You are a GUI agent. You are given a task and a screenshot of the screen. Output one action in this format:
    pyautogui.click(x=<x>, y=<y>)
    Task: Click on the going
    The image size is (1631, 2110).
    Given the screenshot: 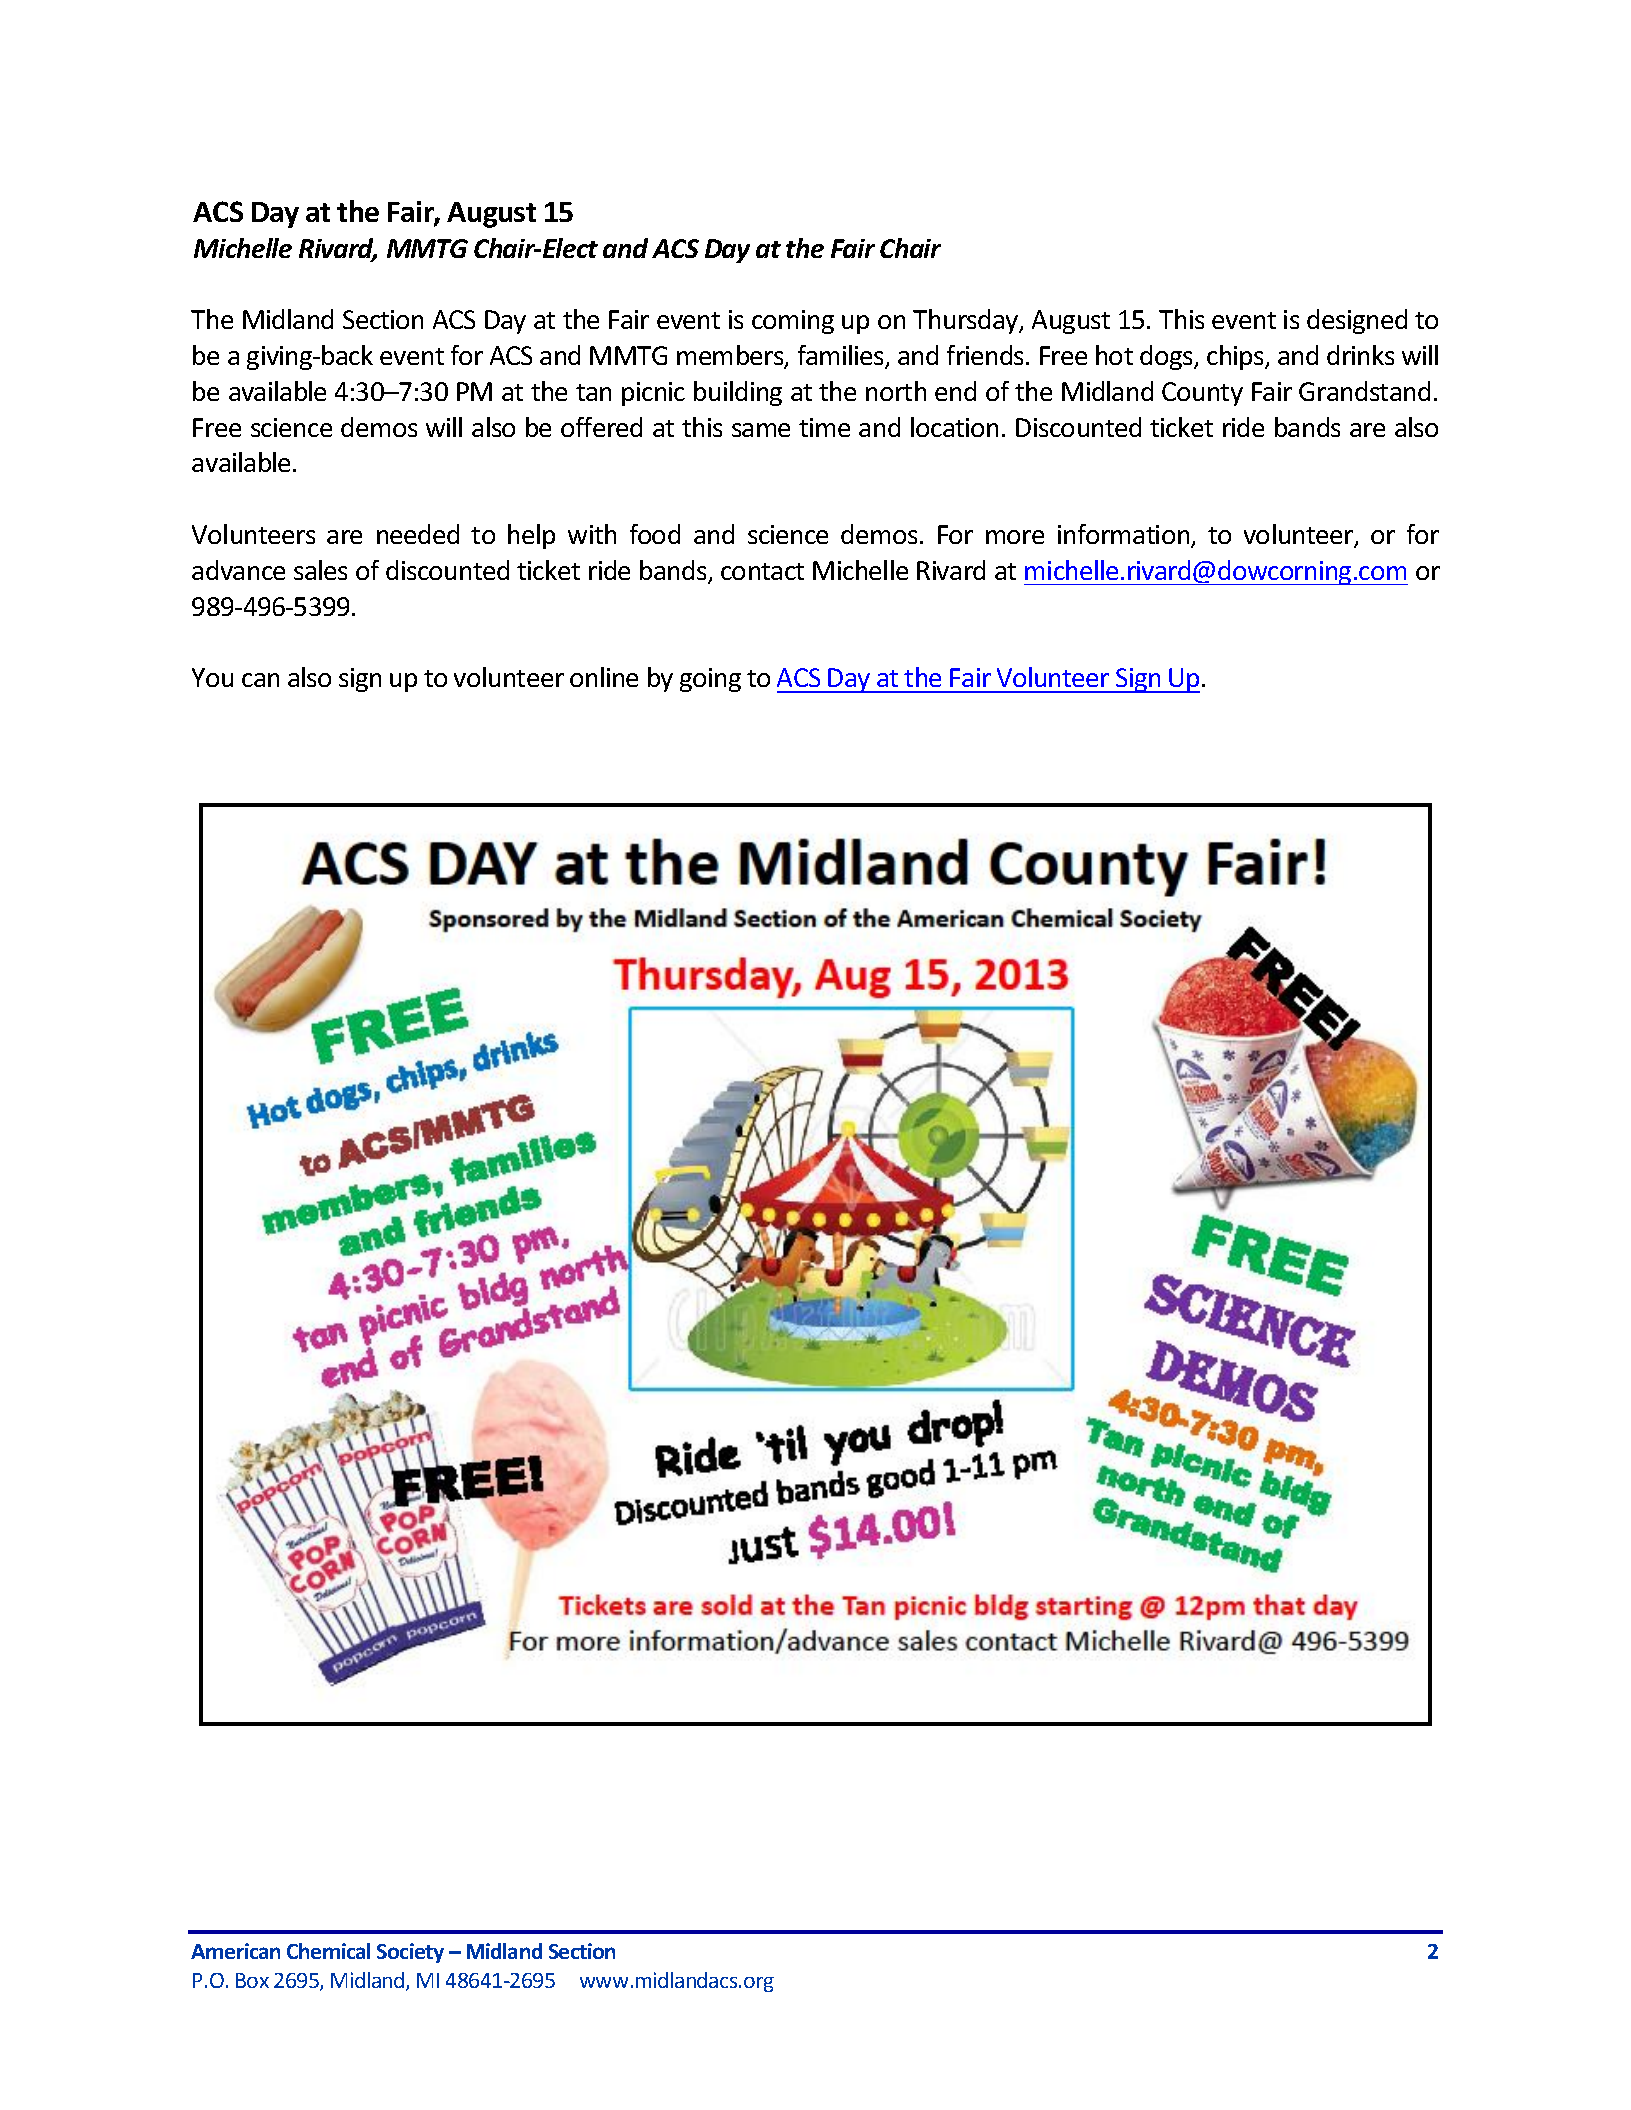 What is the action you would take?
    pyautogui.click(x=710, y=680)
